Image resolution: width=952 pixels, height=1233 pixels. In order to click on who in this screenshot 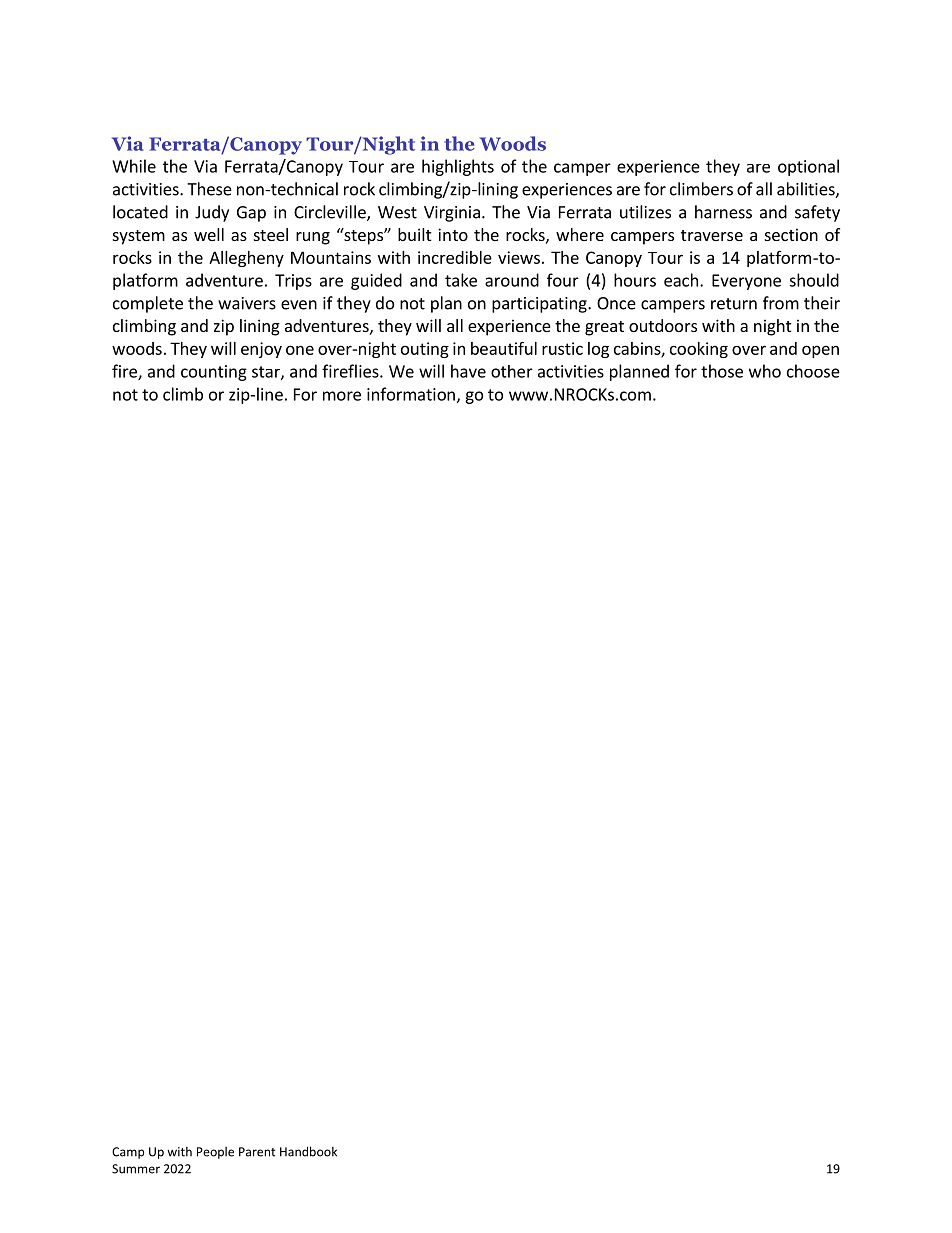, I will do `click(765, 371)`.
